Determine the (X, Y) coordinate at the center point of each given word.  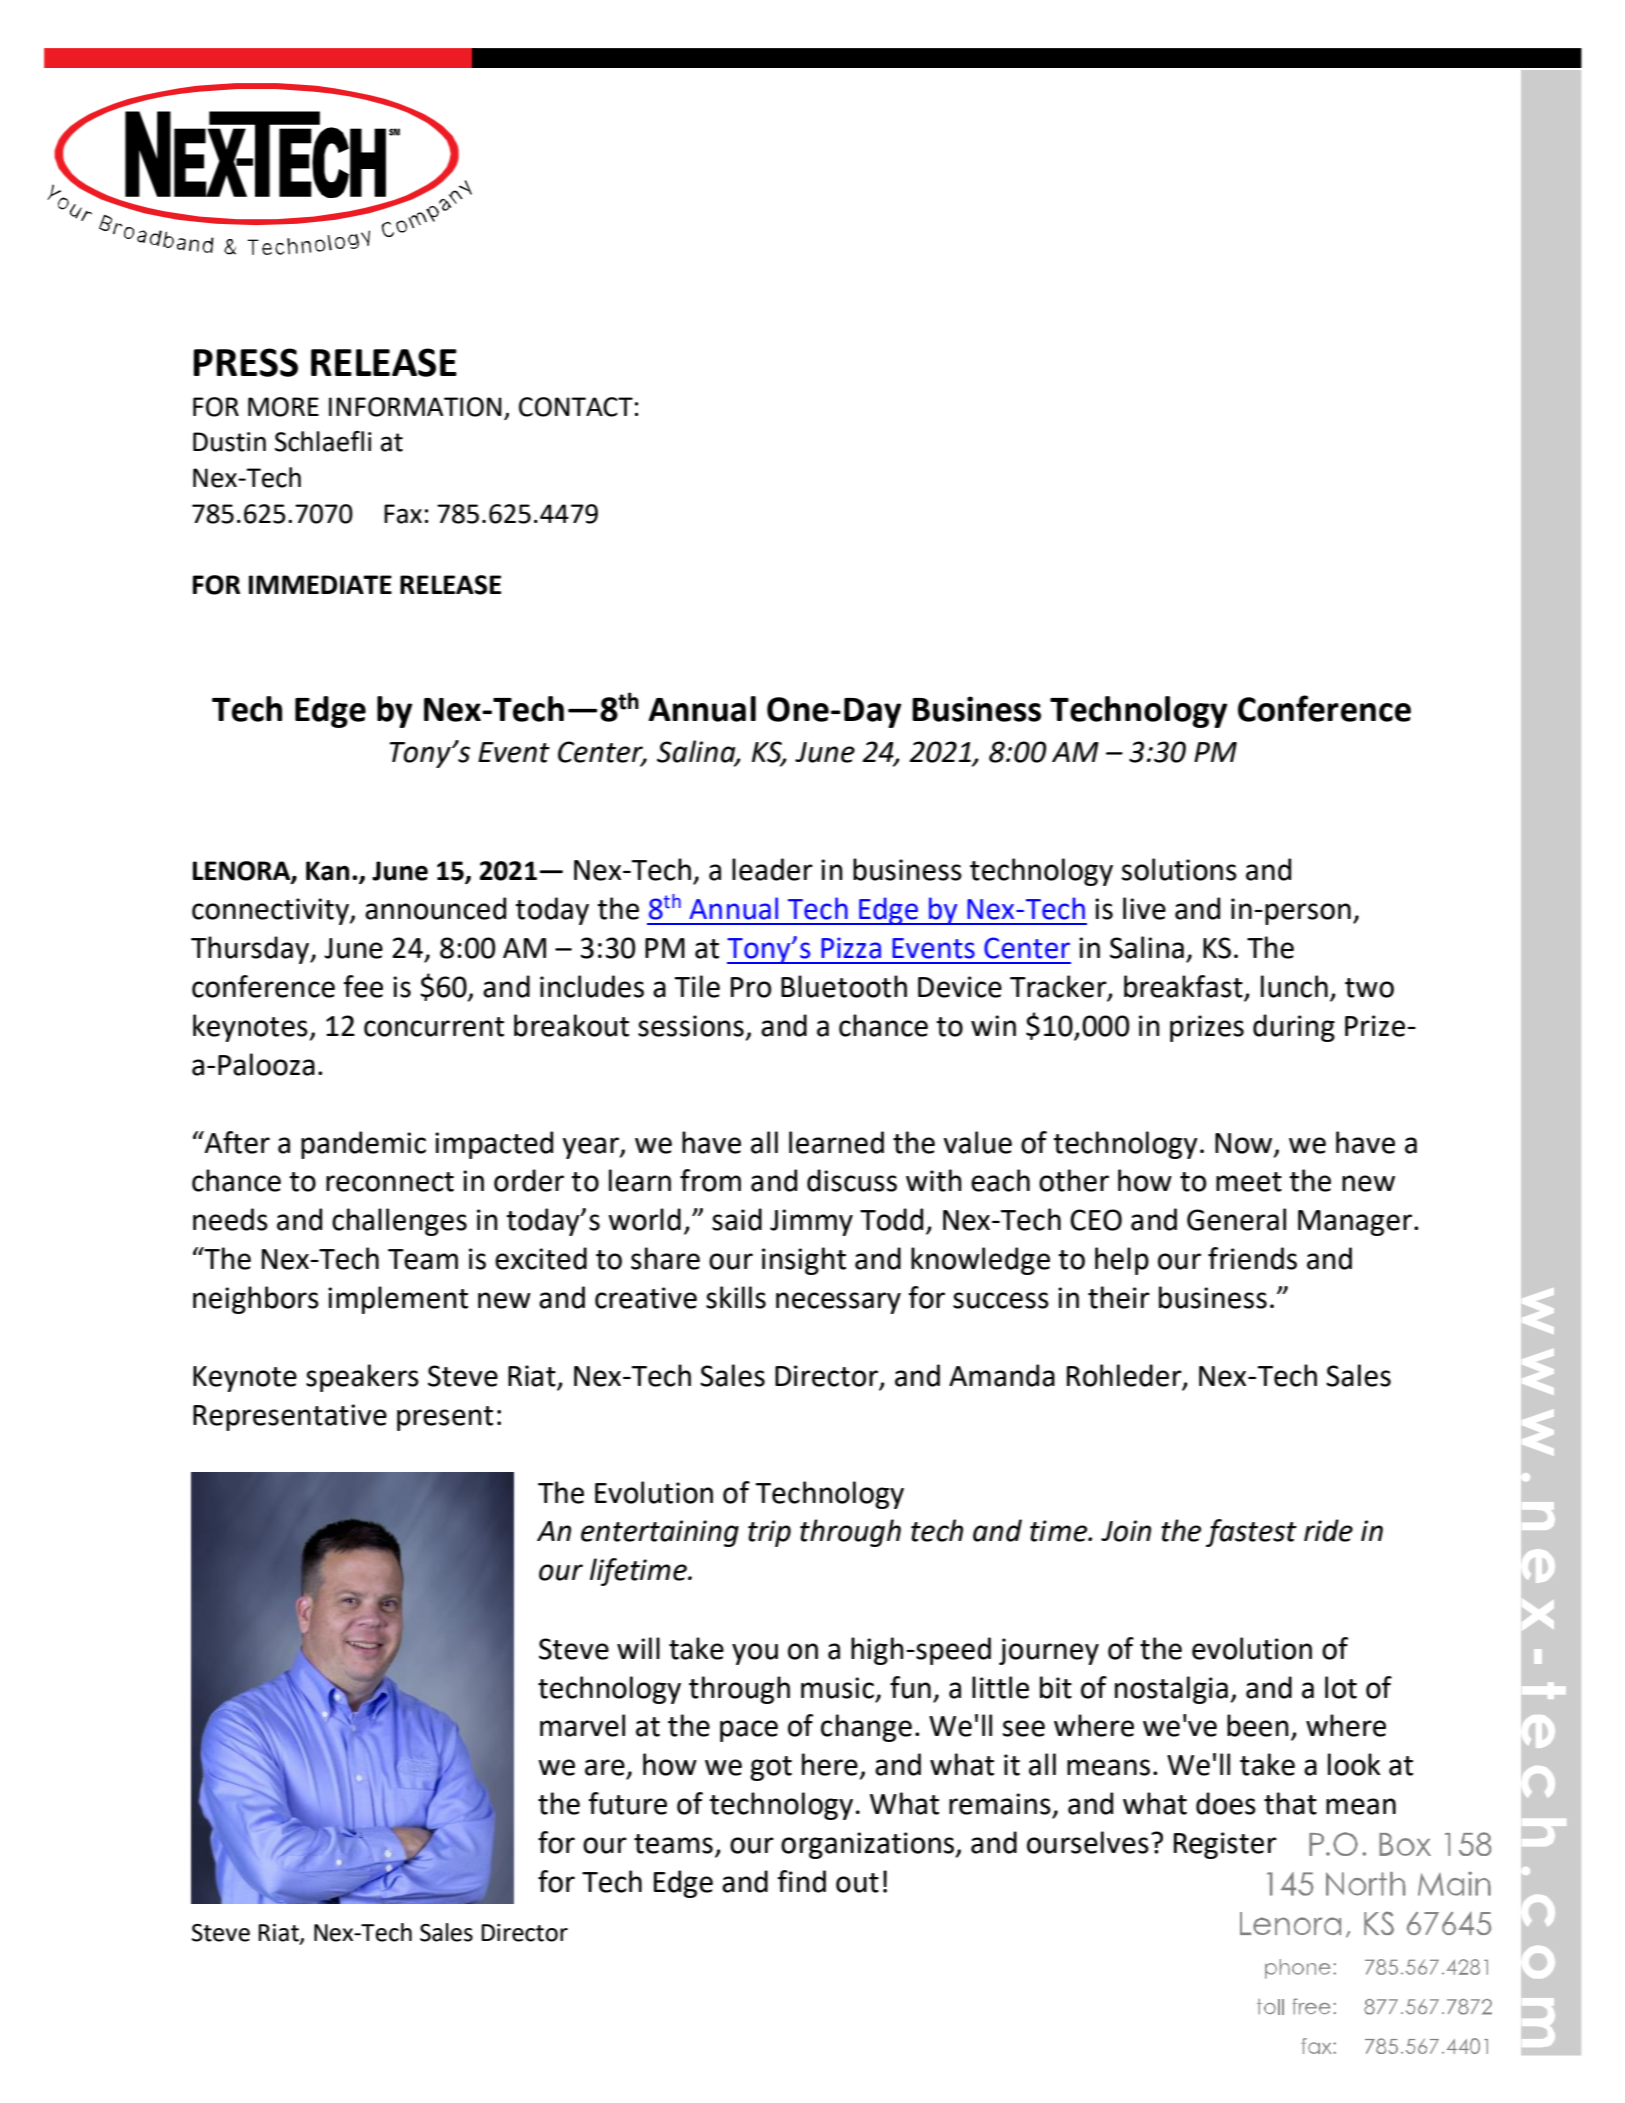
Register (1225, 1845)
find (802, 1881)
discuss (852, 1180)
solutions (1179, 869)
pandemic (363, 1145)
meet (1249, 1182)
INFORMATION (415, 407)
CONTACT (576, 407)
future (628, 1803)
